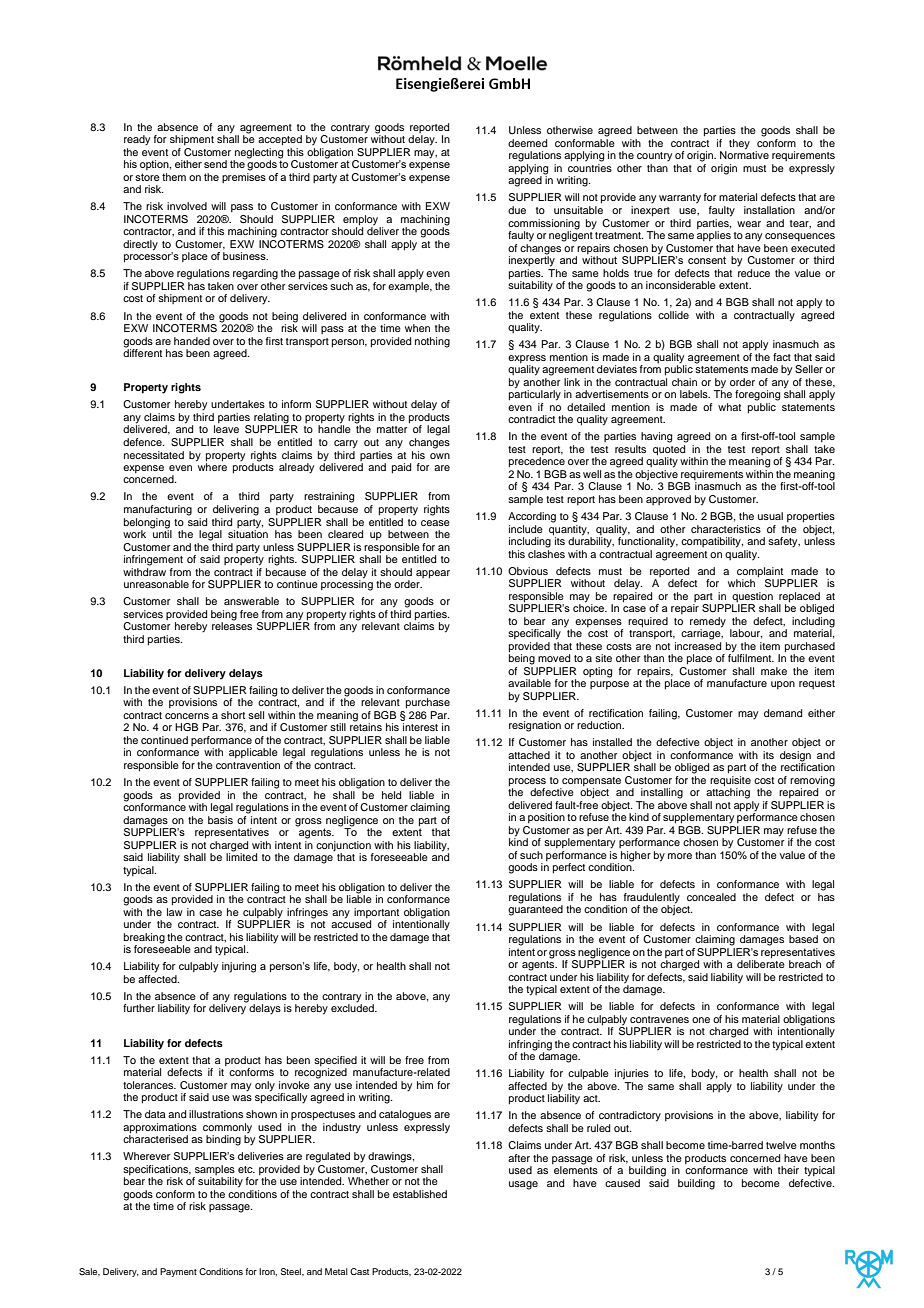 The width and height of the document is (924, 1308). Describe the element at coordinates (783, 713) in the document. I see `demand` at that location.
